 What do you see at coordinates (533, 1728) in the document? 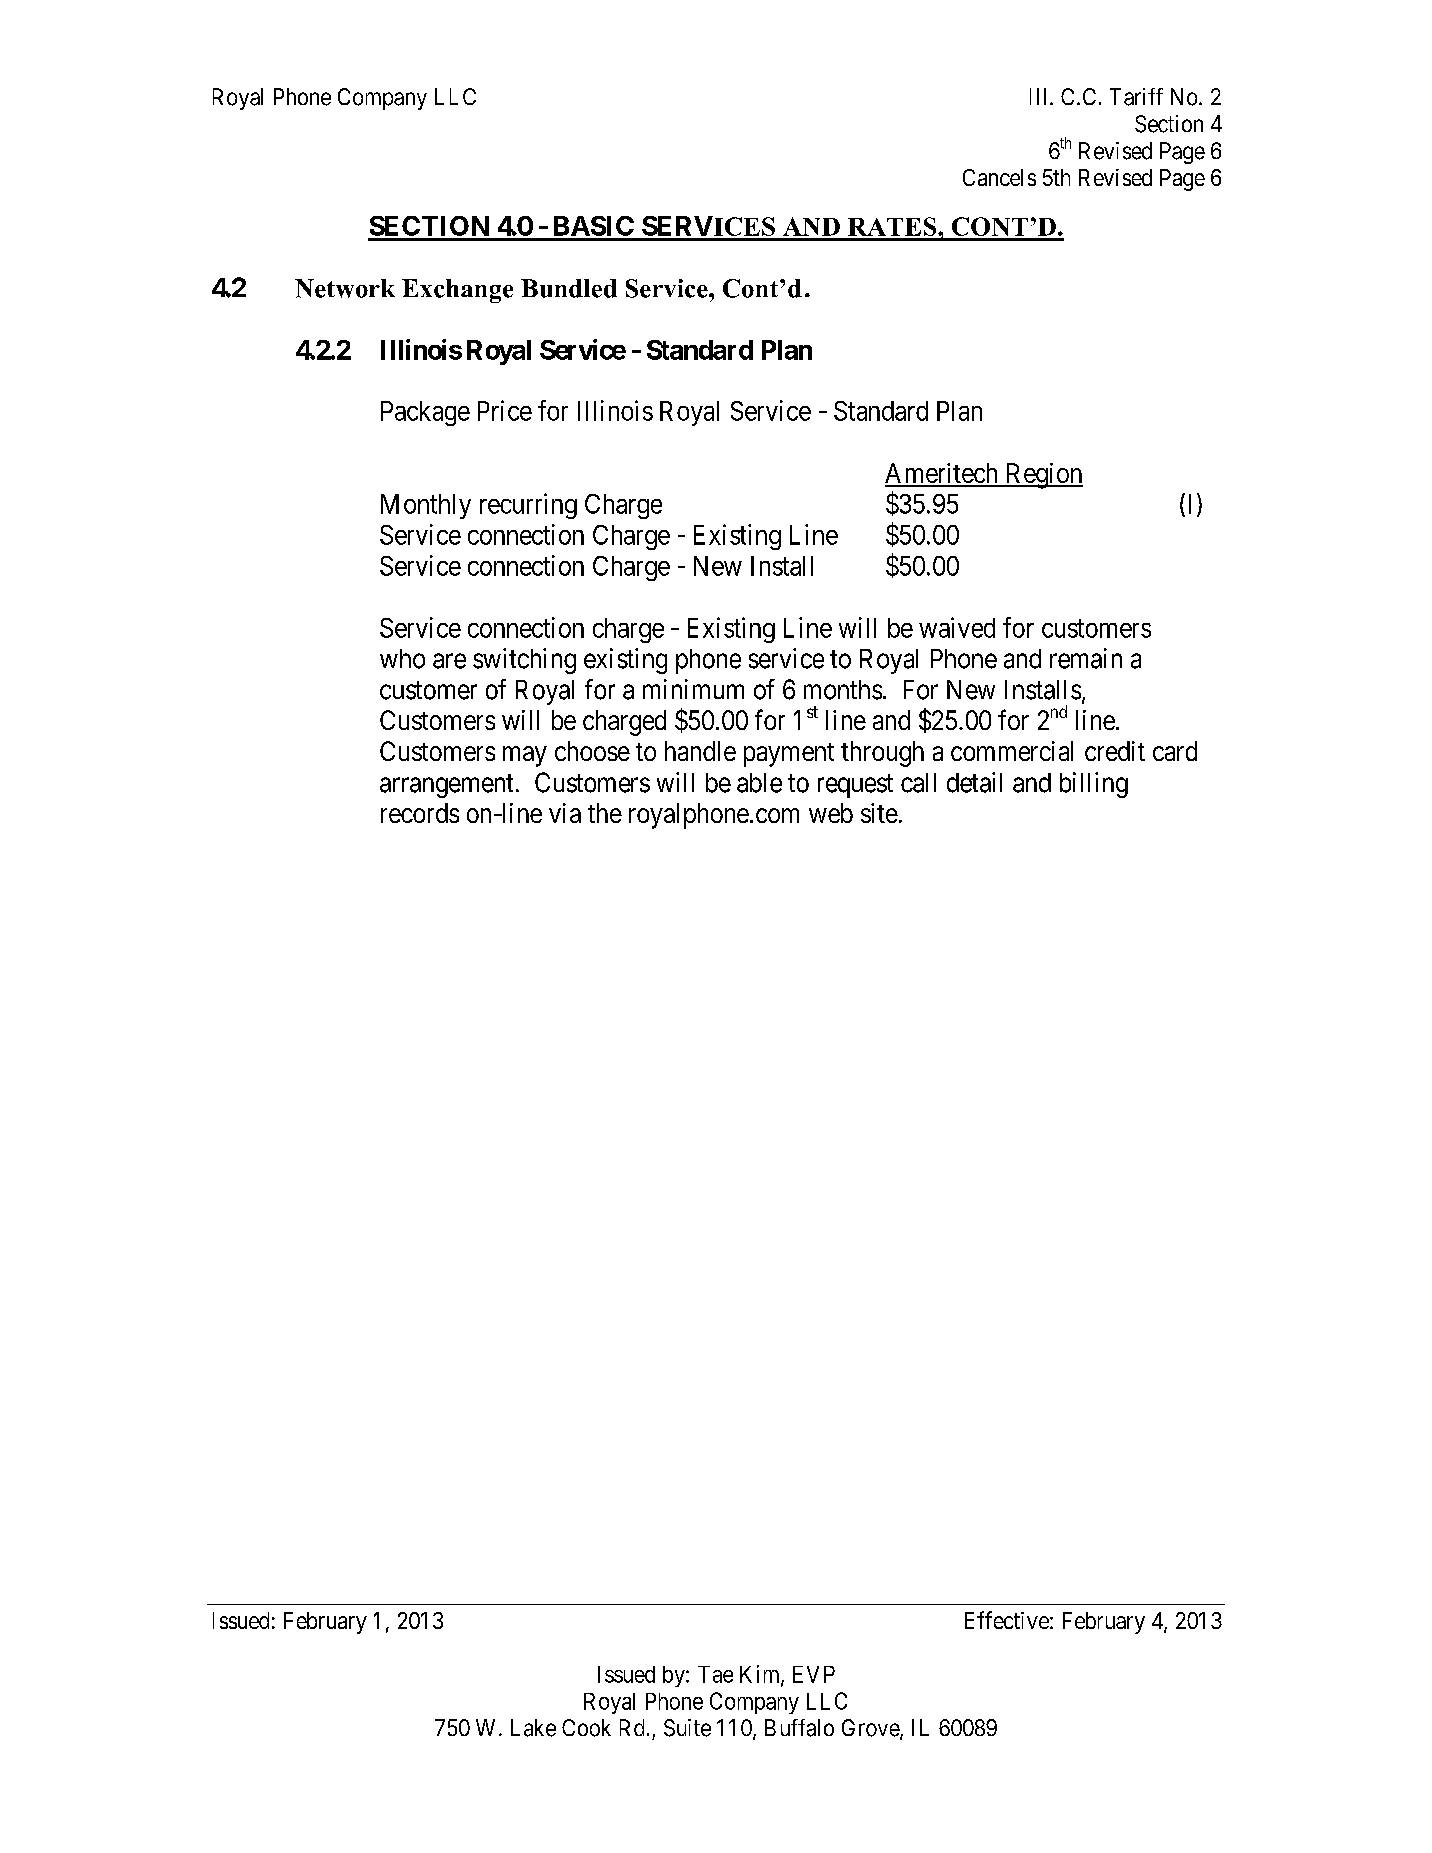
I see `Lake` at bounding box center [533, 1728].
